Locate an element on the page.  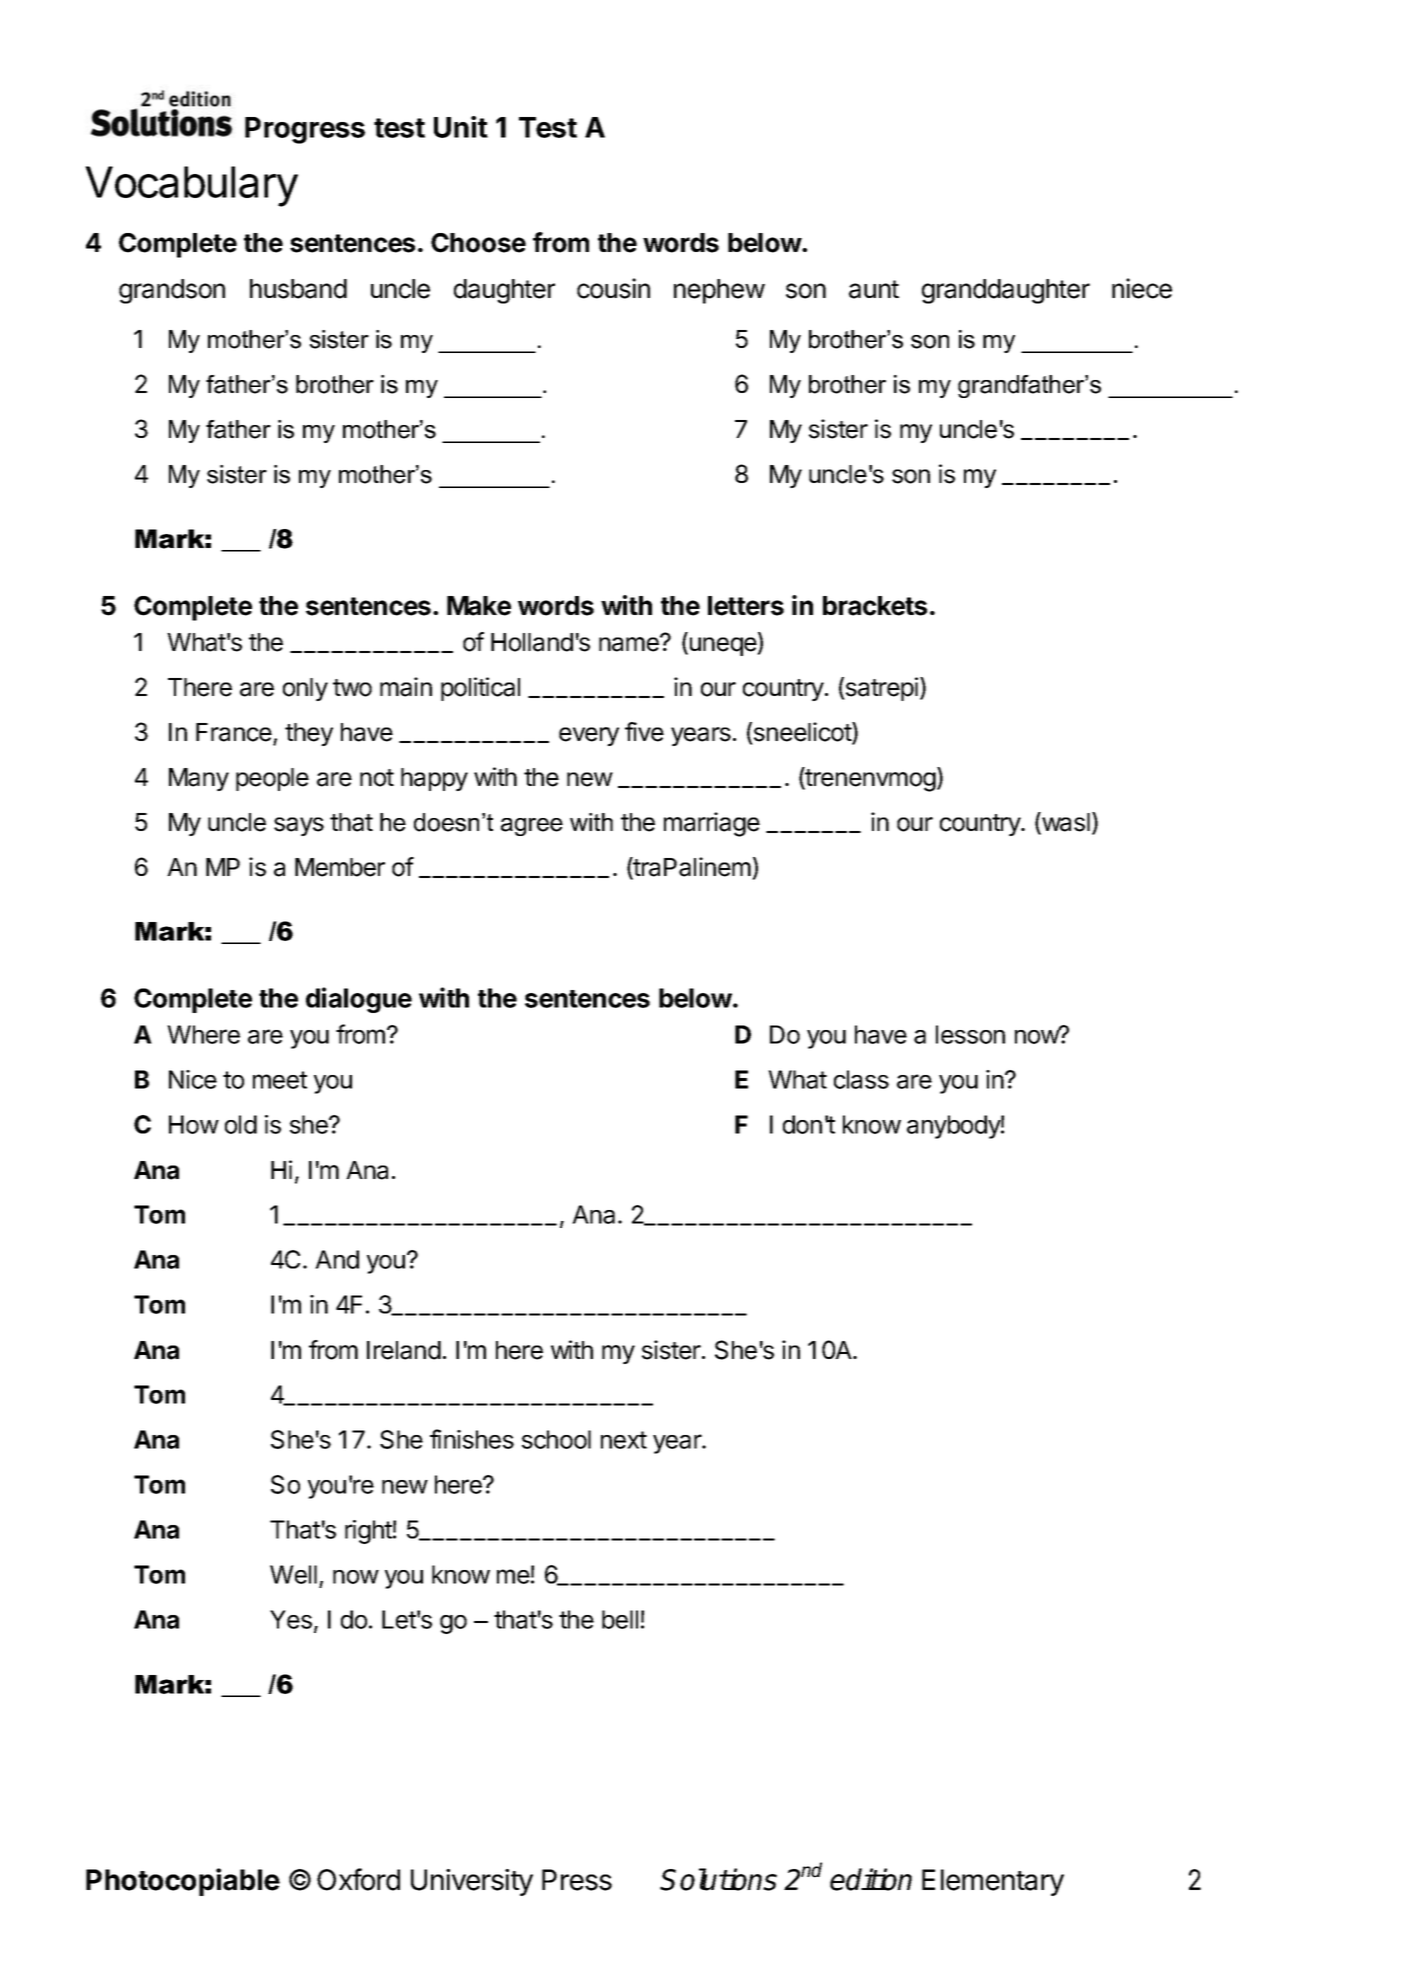
Solutions is located at coordinates (718, 1879).
